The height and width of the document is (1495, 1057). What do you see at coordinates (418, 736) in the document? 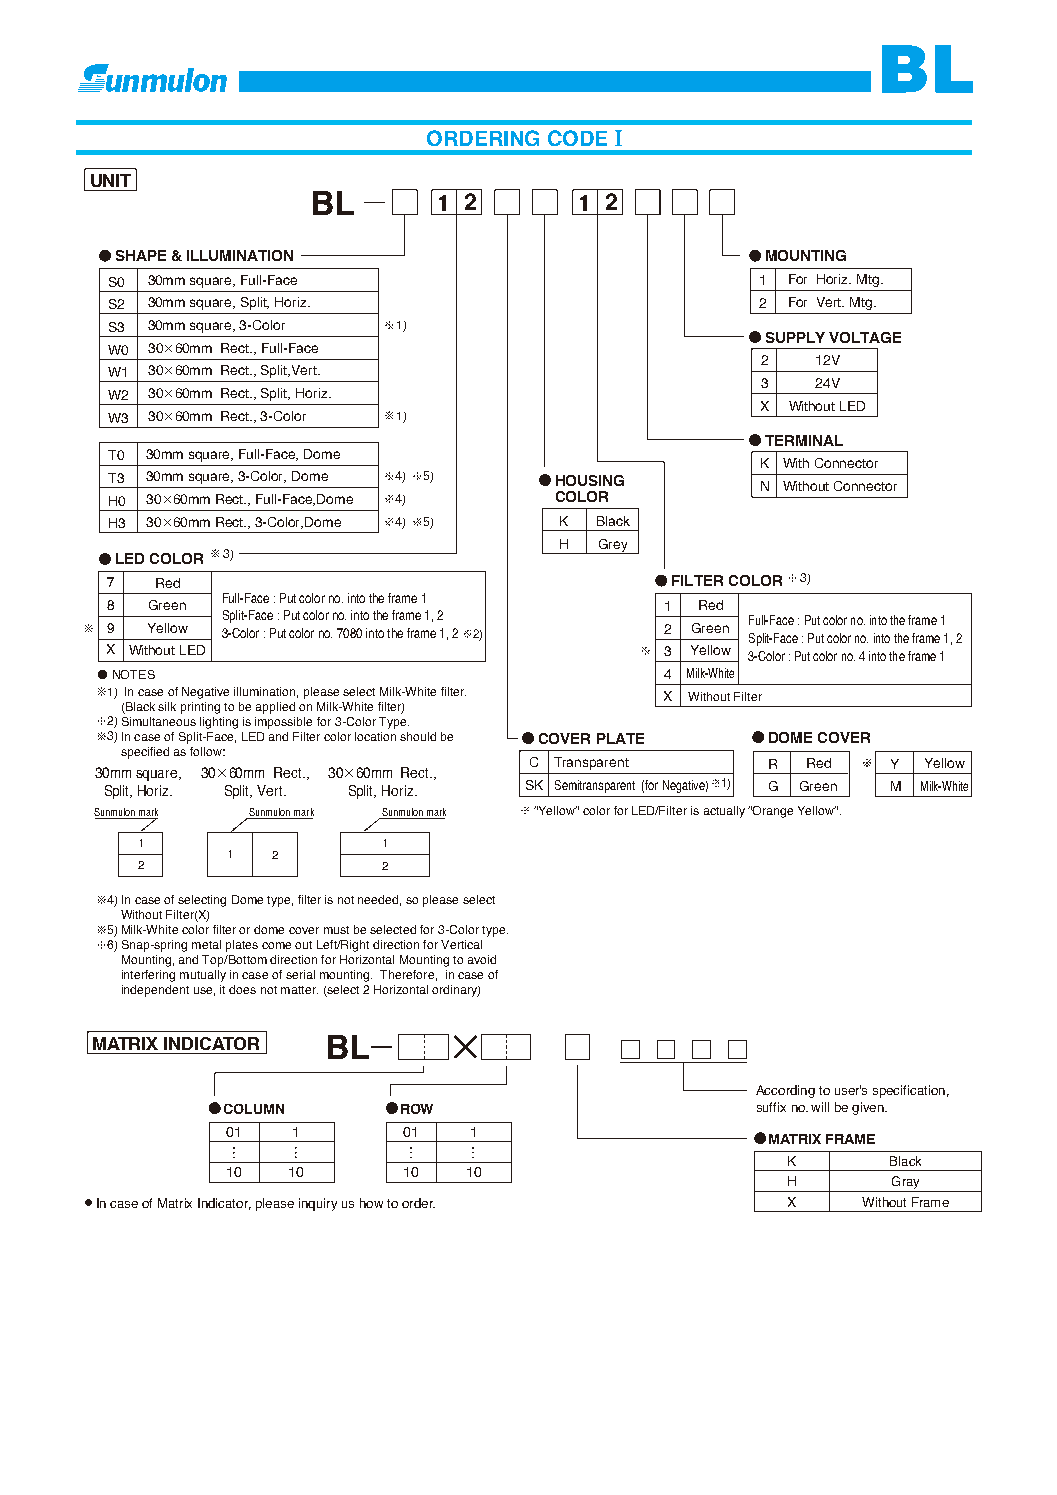
I see `should` at bounding box center [418, 736].
